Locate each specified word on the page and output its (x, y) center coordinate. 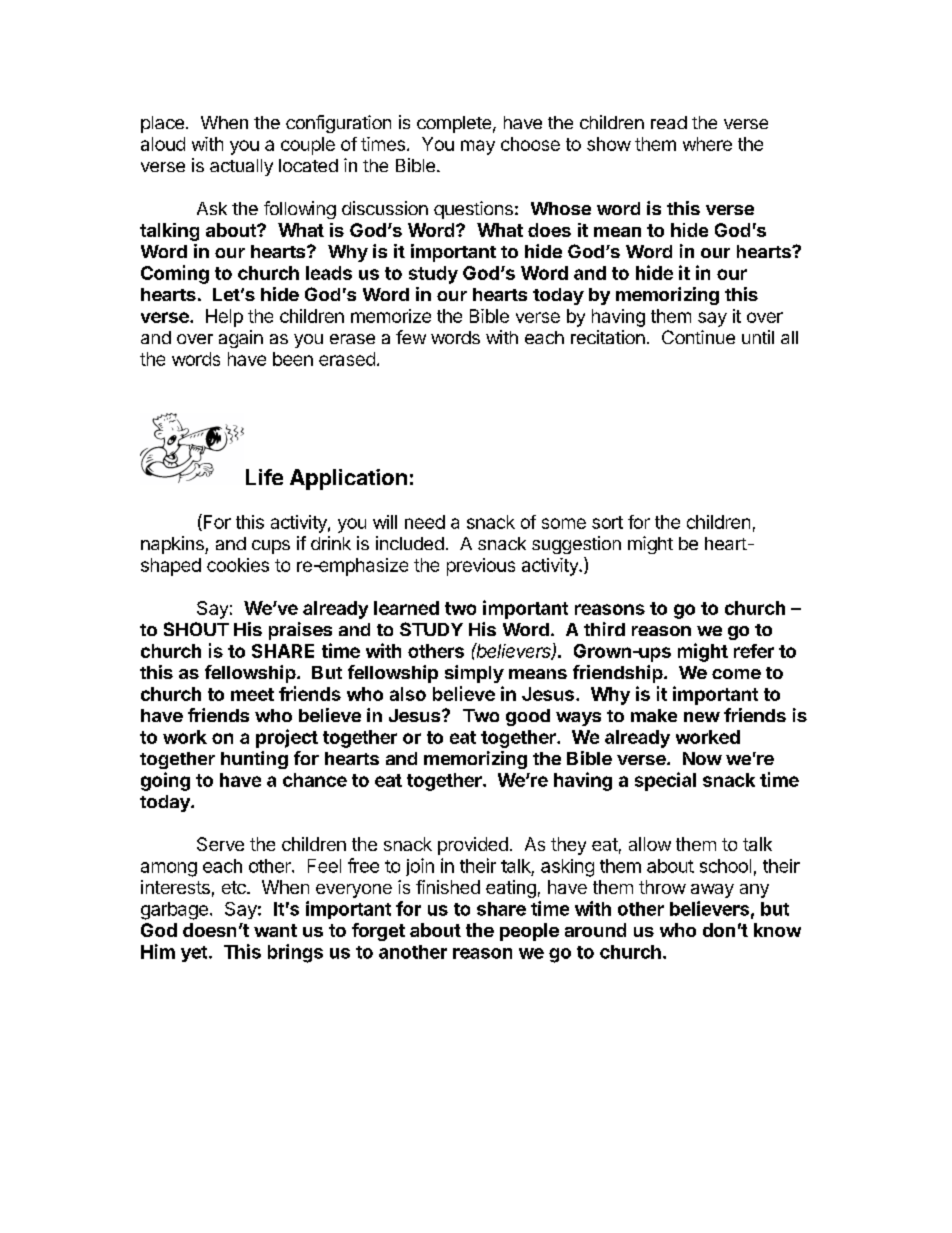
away (712, 891)
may (478, 147)
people (529, 932)
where (707, 144)
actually (241, 167)
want (275, 930)
